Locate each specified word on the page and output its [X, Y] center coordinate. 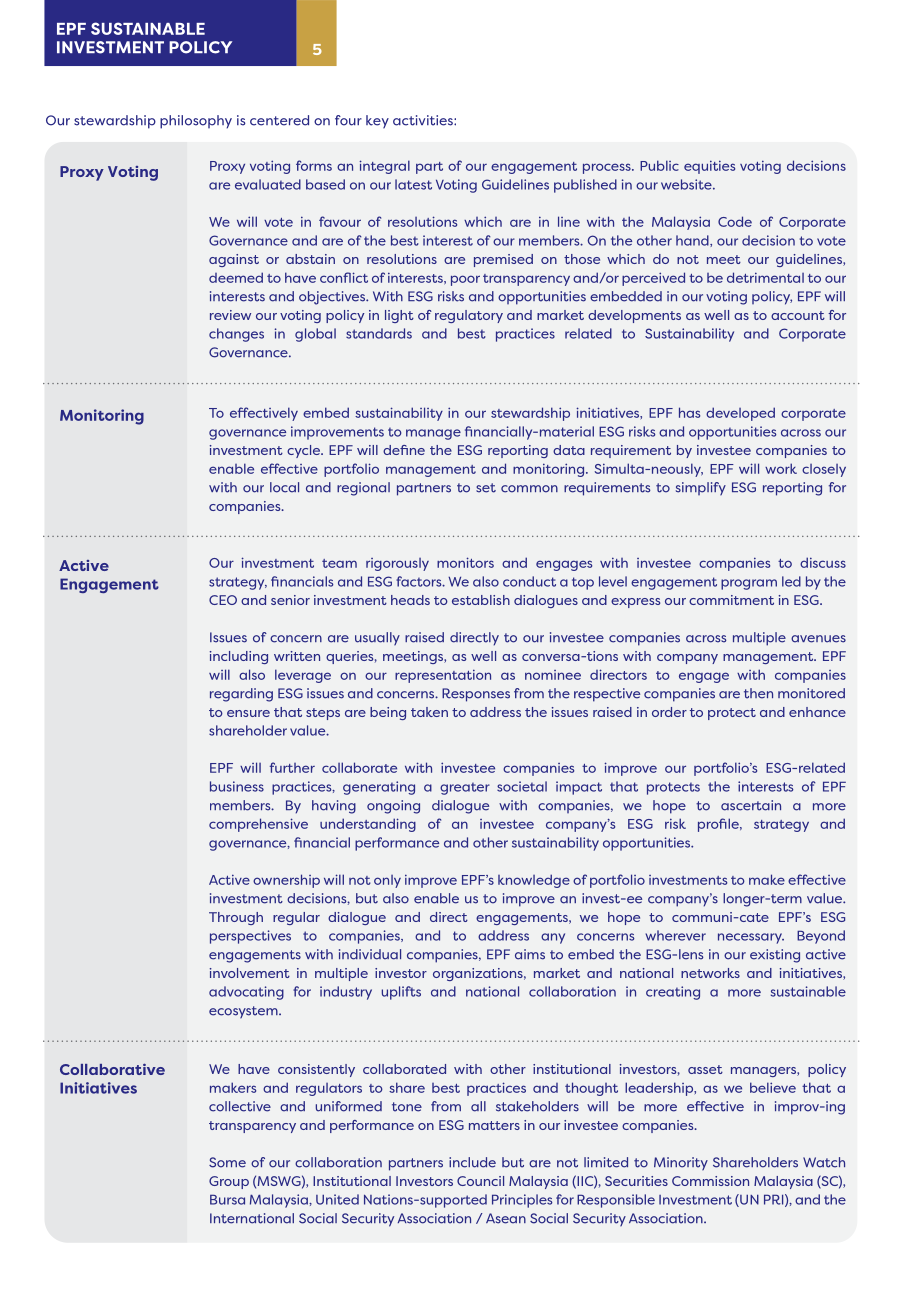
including [239, 657]
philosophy [196, 122]
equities [709, 167]
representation [443, 676]
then [758, 693]
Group [229, 1182]
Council [480, 1181]
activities [424, 120]
